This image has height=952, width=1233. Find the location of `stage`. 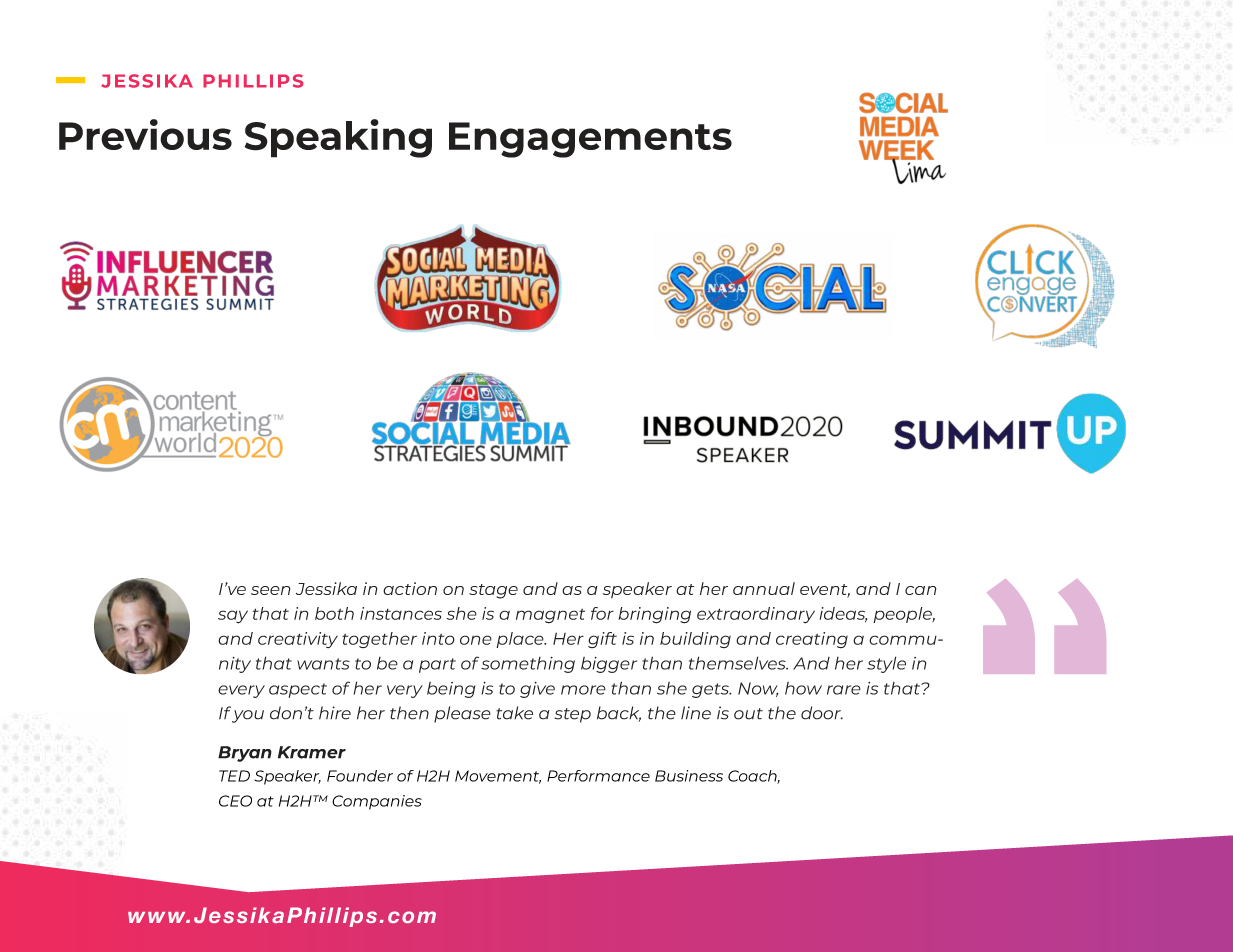

stage is located at coordinates (493, 591).
